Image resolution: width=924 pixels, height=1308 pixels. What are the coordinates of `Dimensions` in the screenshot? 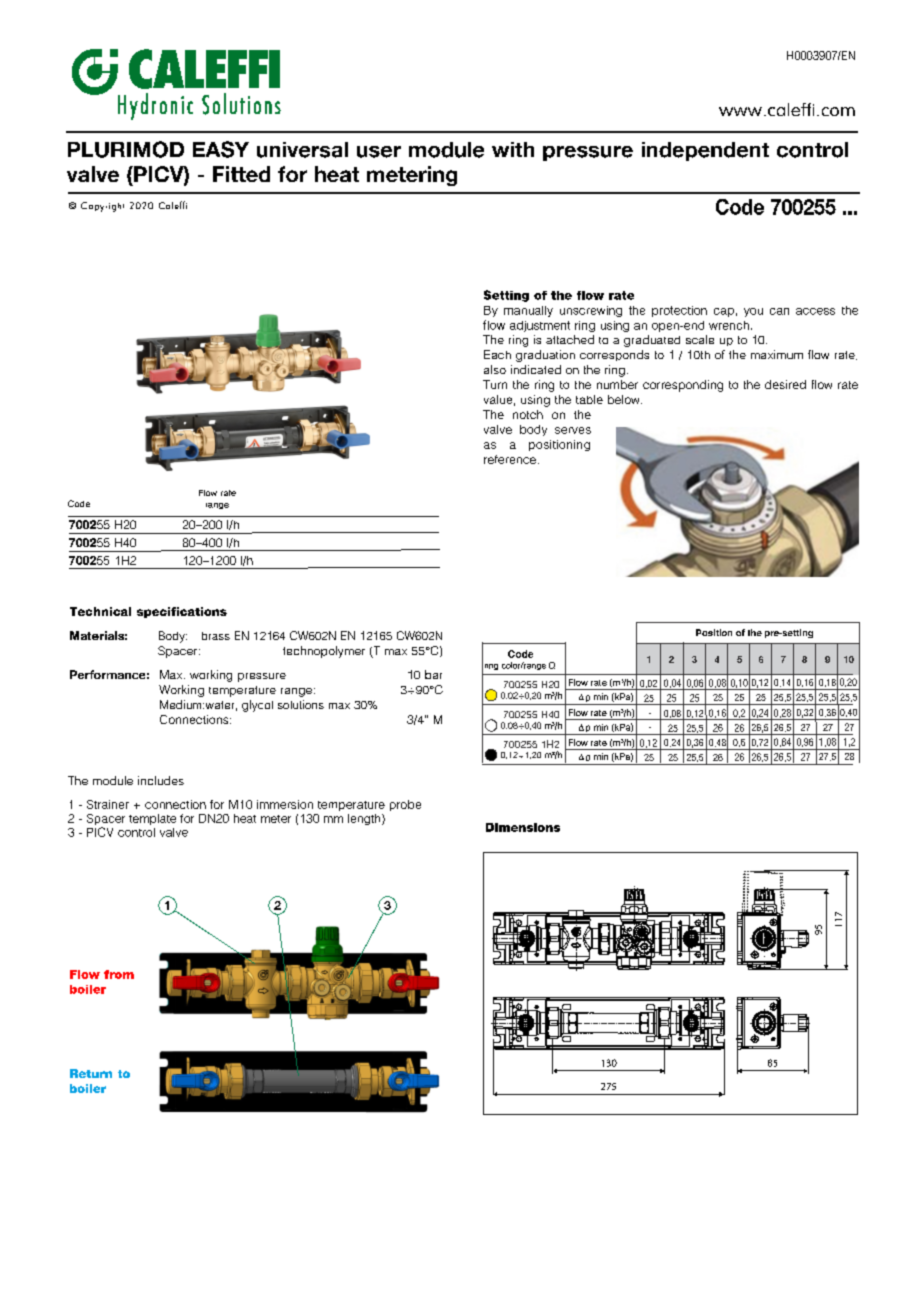 It's located at (523, 827).
